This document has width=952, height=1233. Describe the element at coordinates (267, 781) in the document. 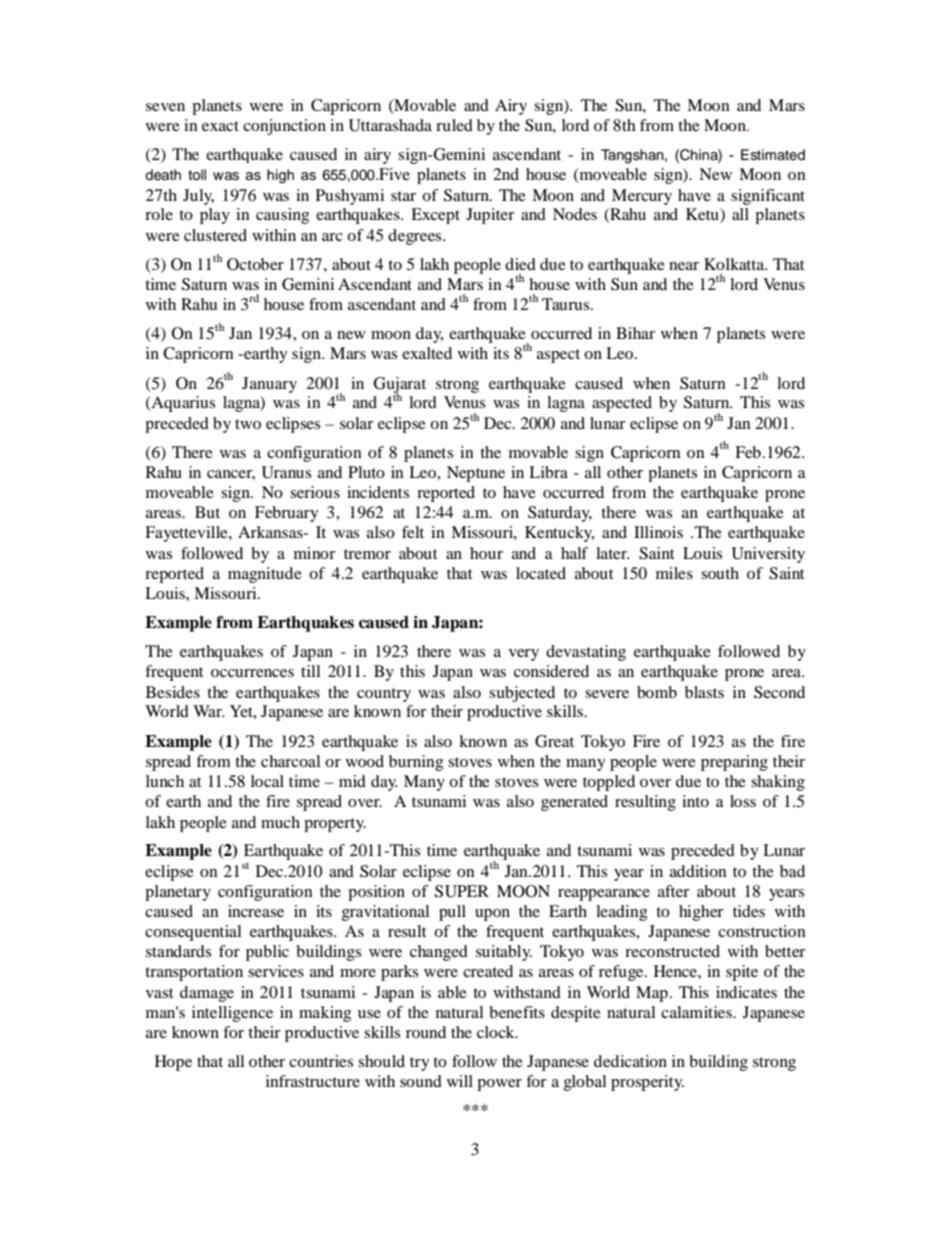

I see `local` at that location.
